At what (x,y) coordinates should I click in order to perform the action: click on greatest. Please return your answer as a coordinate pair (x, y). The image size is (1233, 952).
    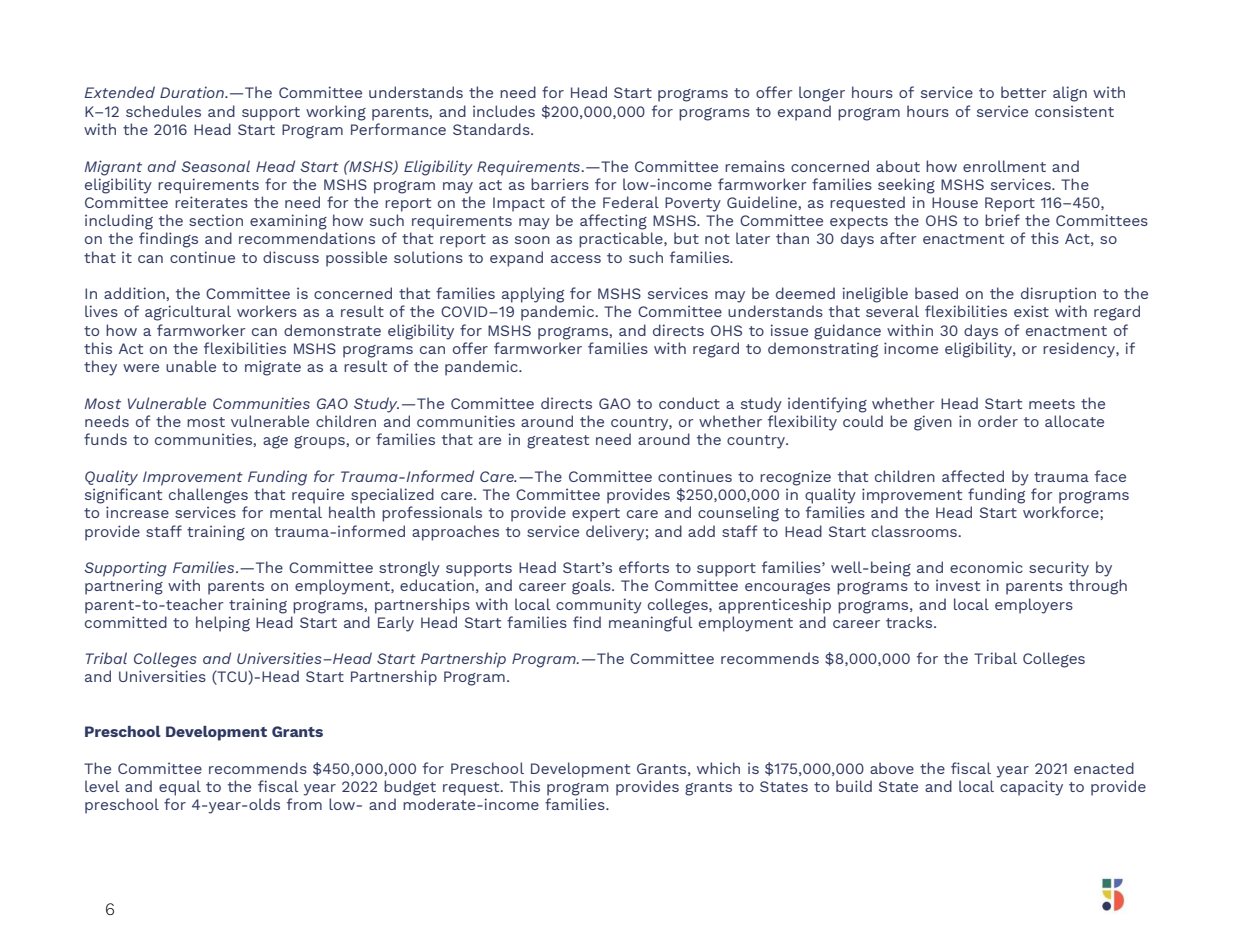
    Looking at the image, I should click on (558, 442).
